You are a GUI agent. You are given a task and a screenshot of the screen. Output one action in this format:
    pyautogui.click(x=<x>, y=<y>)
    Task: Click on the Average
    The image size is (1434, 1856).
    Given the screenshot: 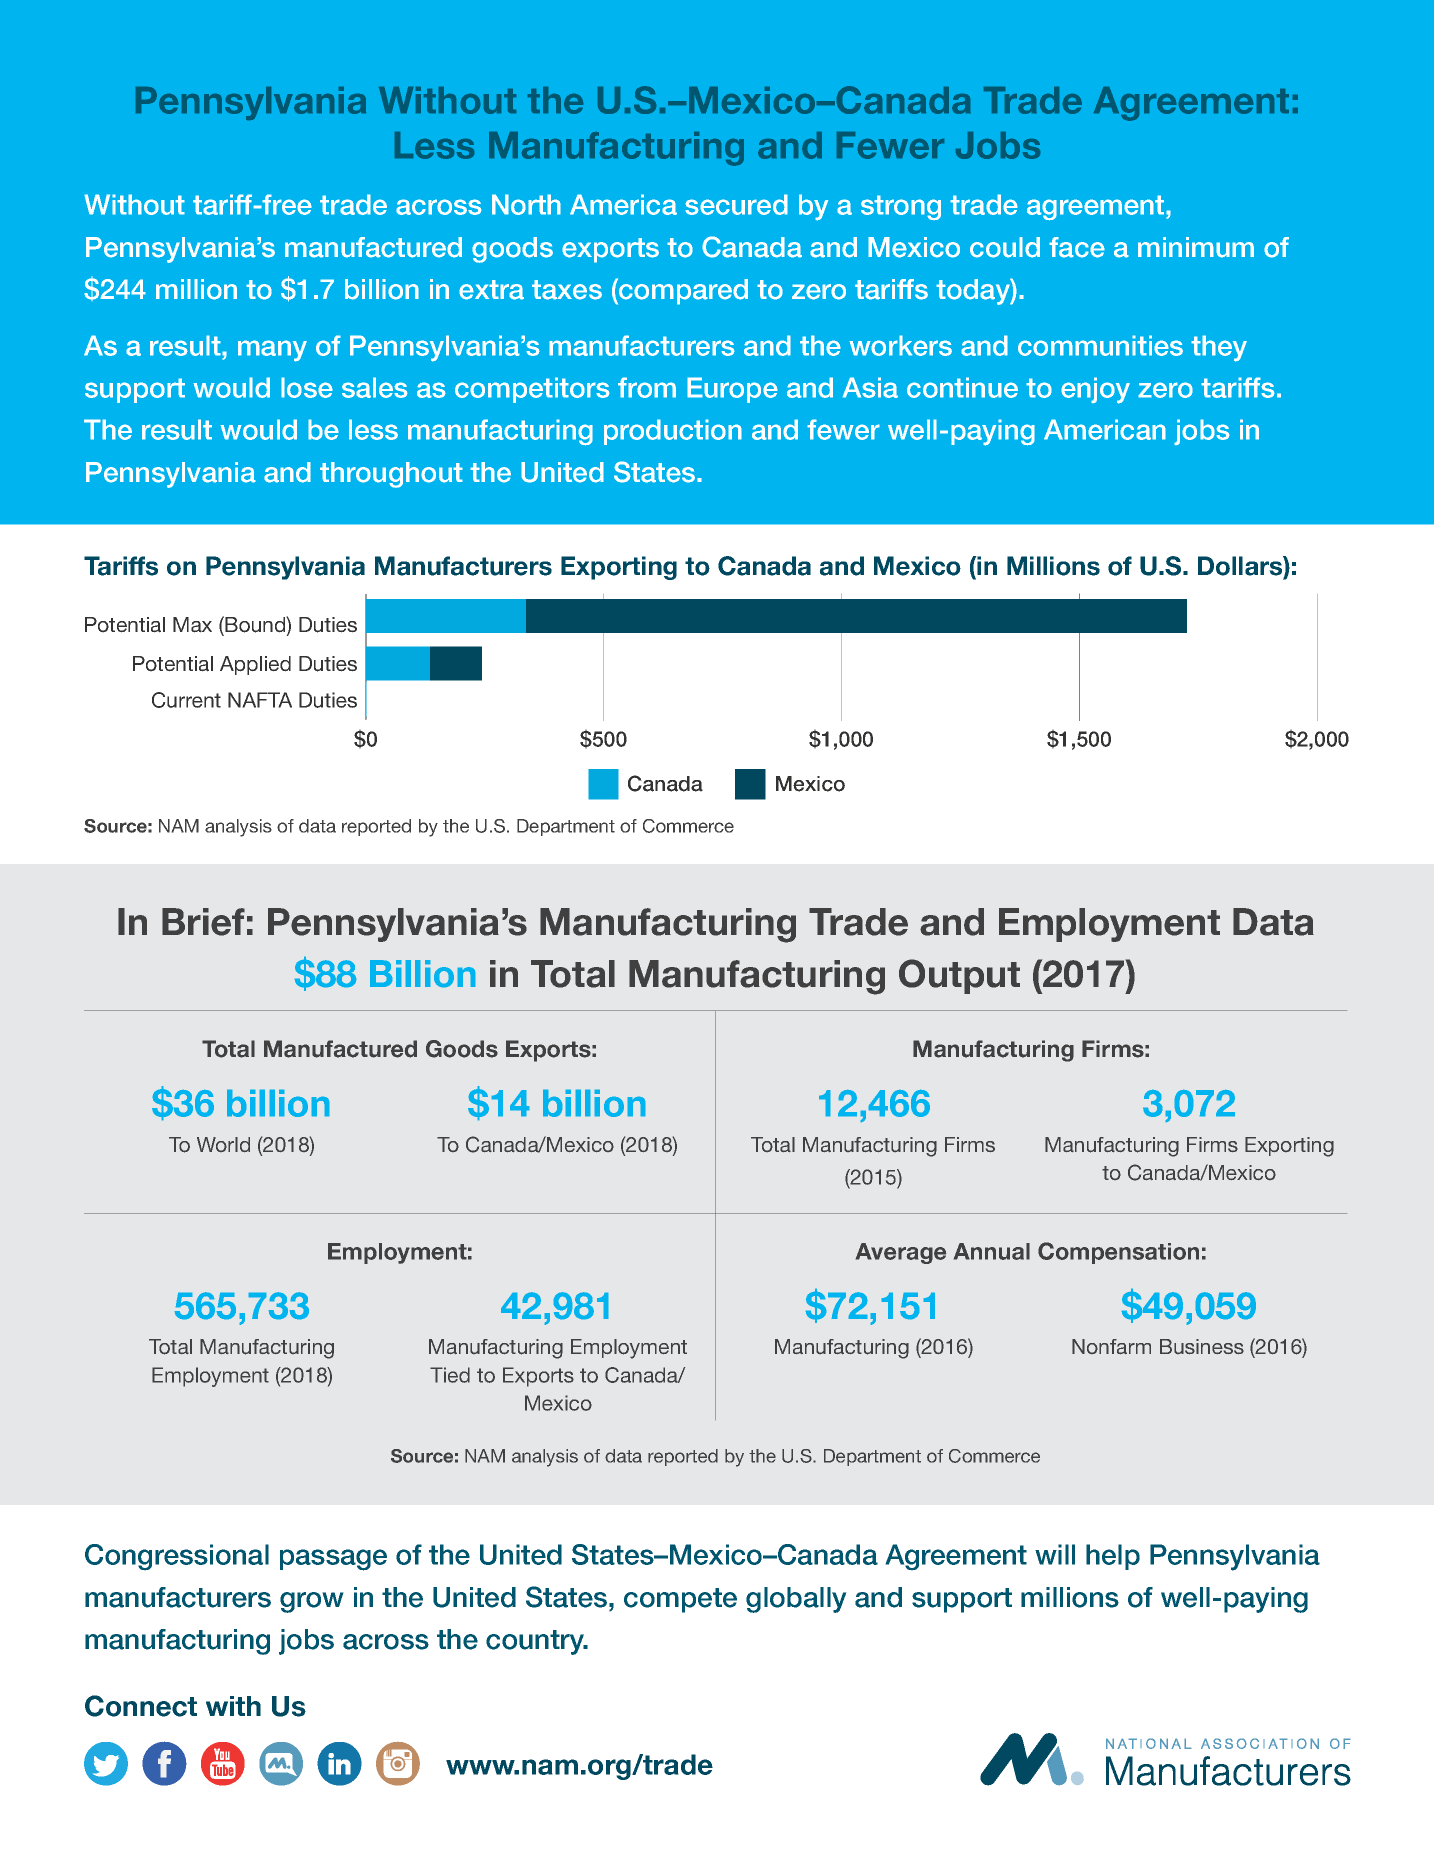 What is the action you would take?
    pyautogui.click(x=901, y=1253)
